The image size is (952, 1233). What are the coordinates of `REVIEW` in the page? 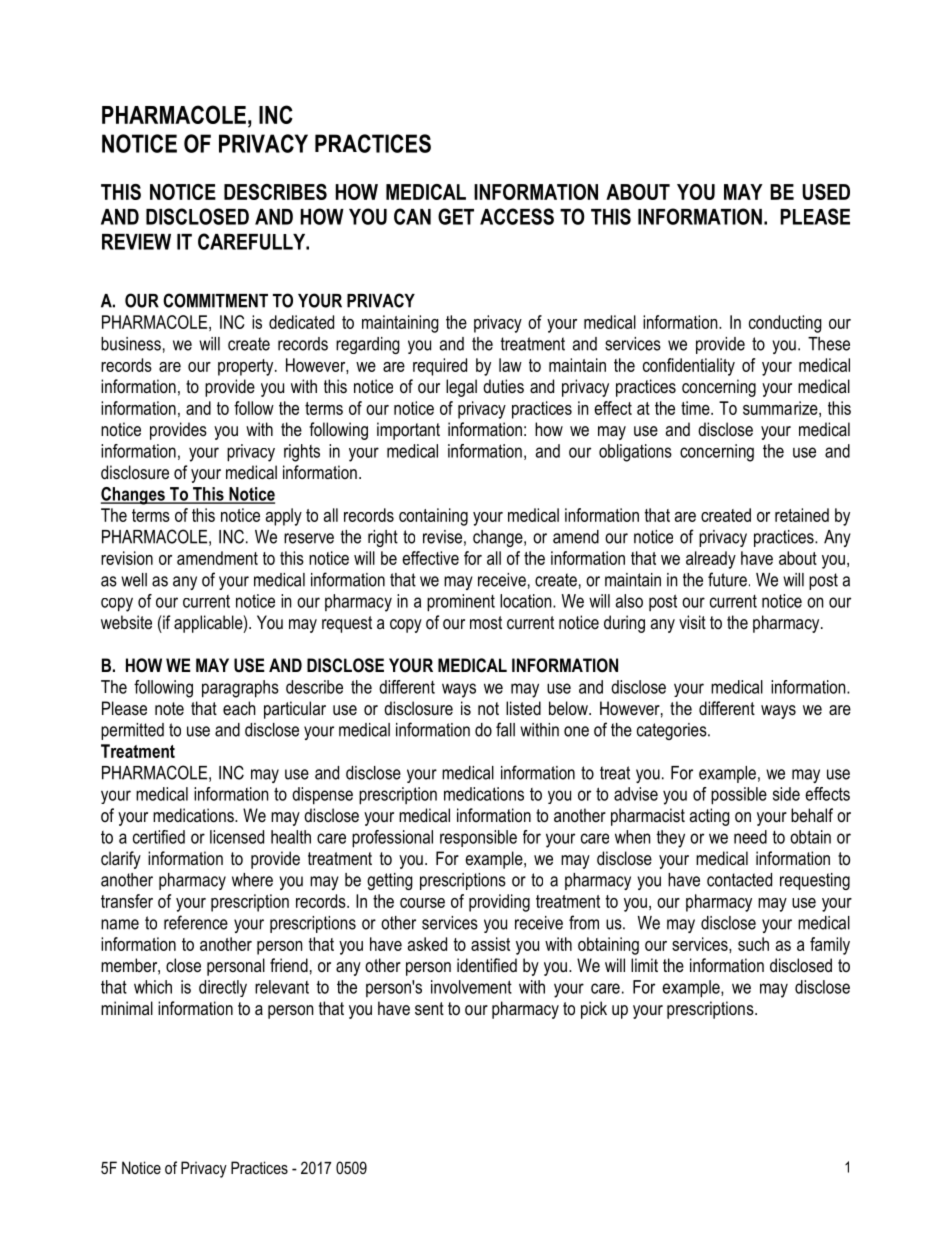 It's located at (136, 242).
